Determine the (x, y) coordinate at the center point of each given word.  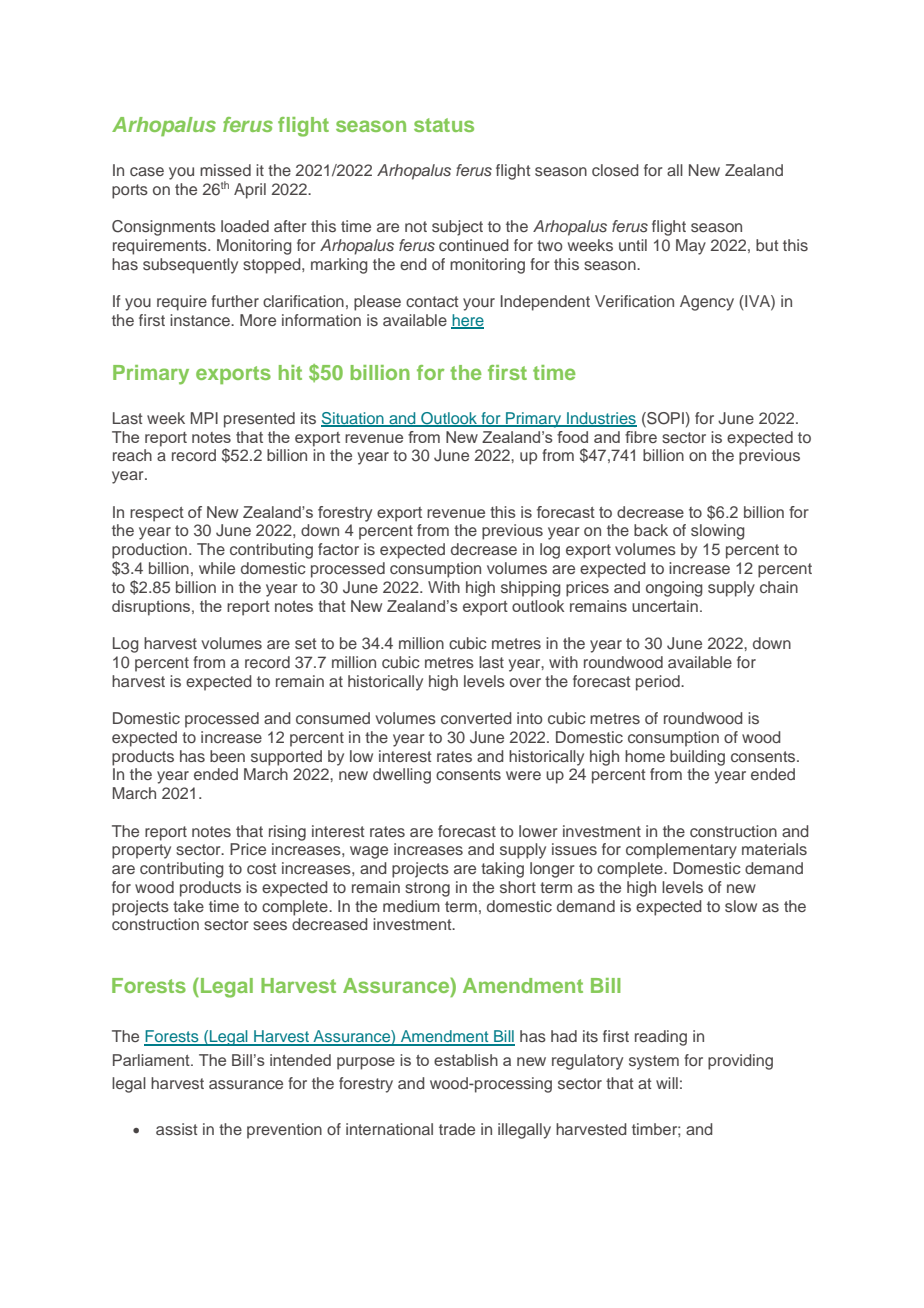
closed (615, 170)
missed (225, 170)
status (444, 125)
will (667, 1083)
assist (176, 1129)
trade (457, 1129)
